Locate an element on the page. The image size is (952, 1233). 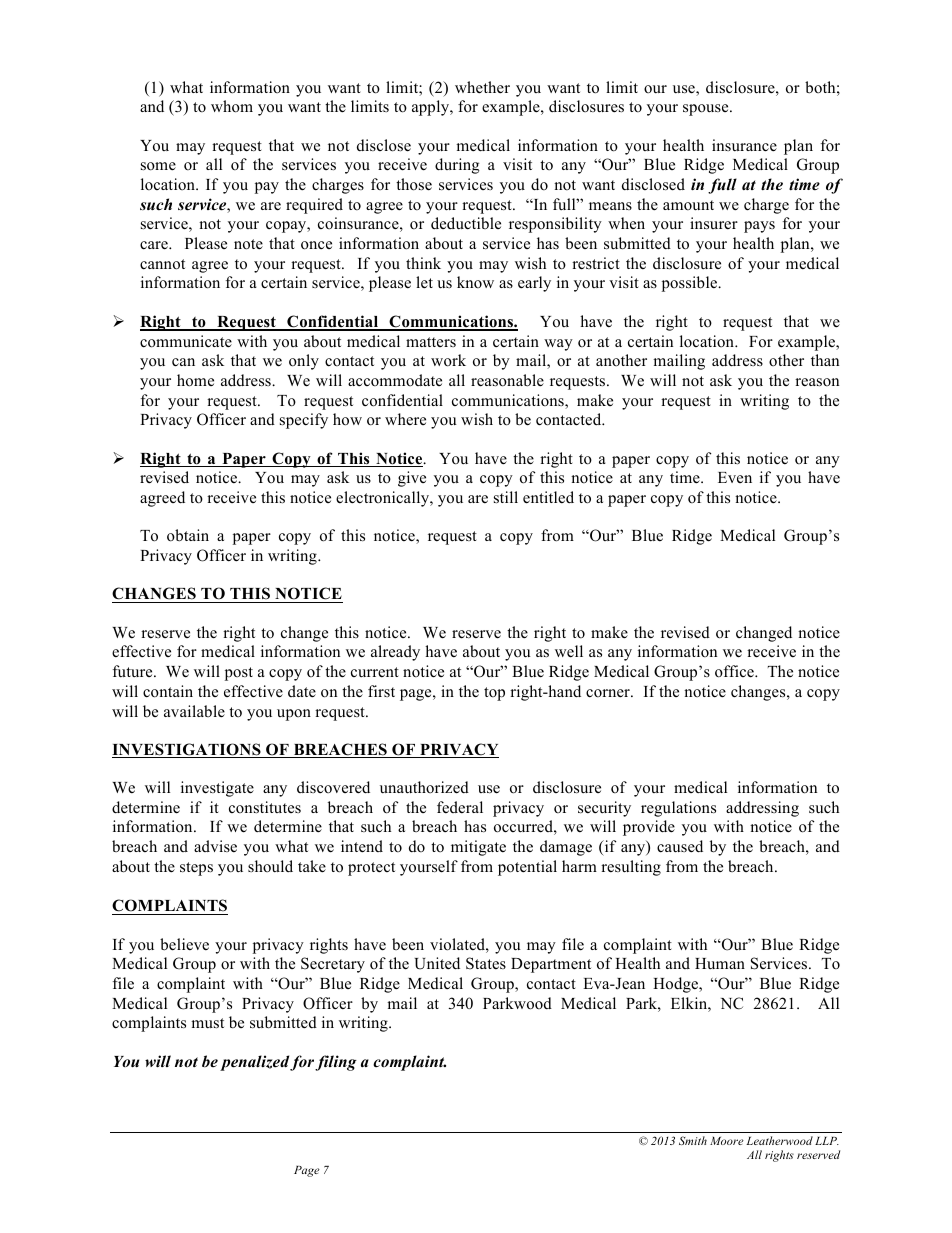
federal is located at coordinates (460, 807).
